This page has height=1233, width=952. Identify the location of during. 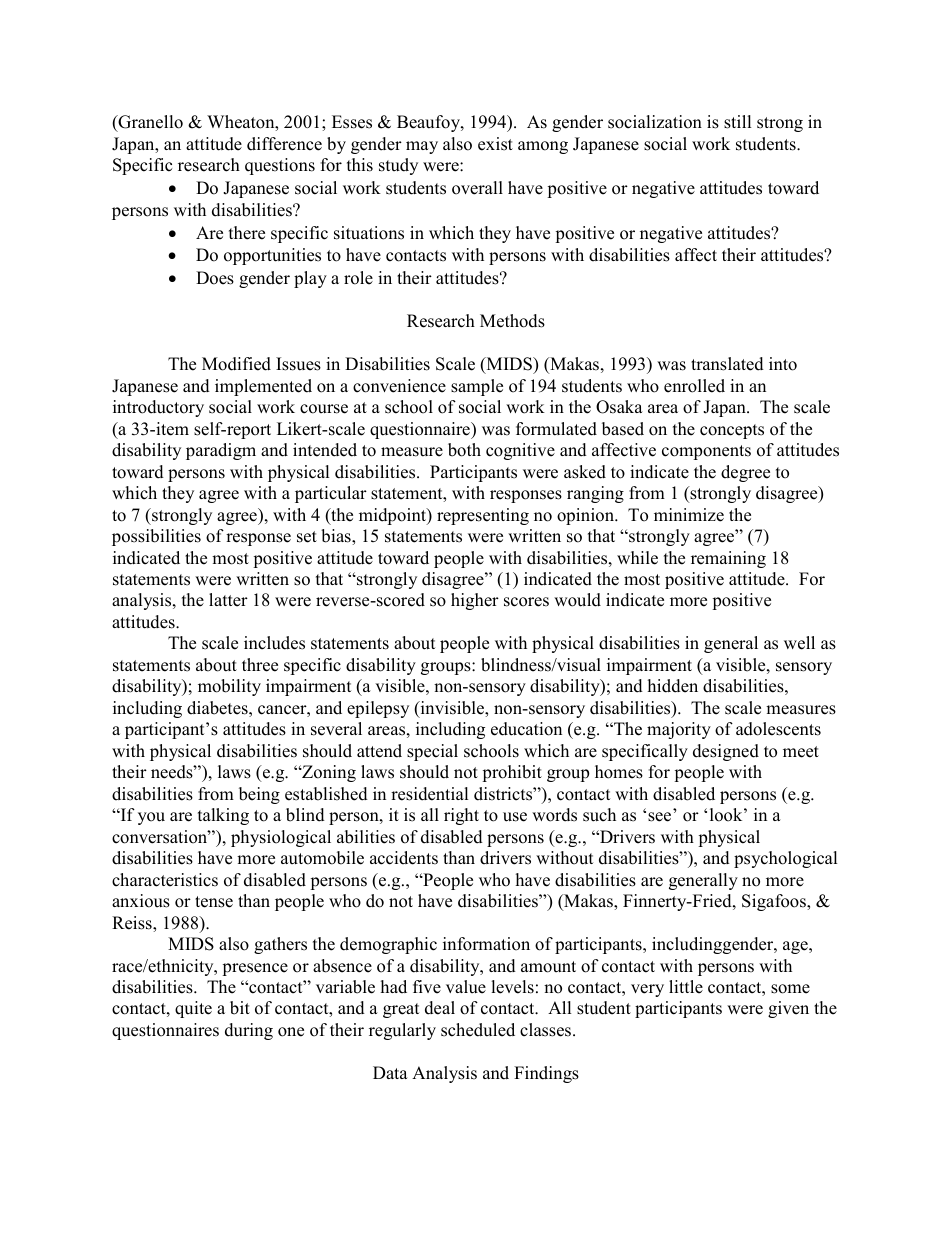
(249, 1031).
